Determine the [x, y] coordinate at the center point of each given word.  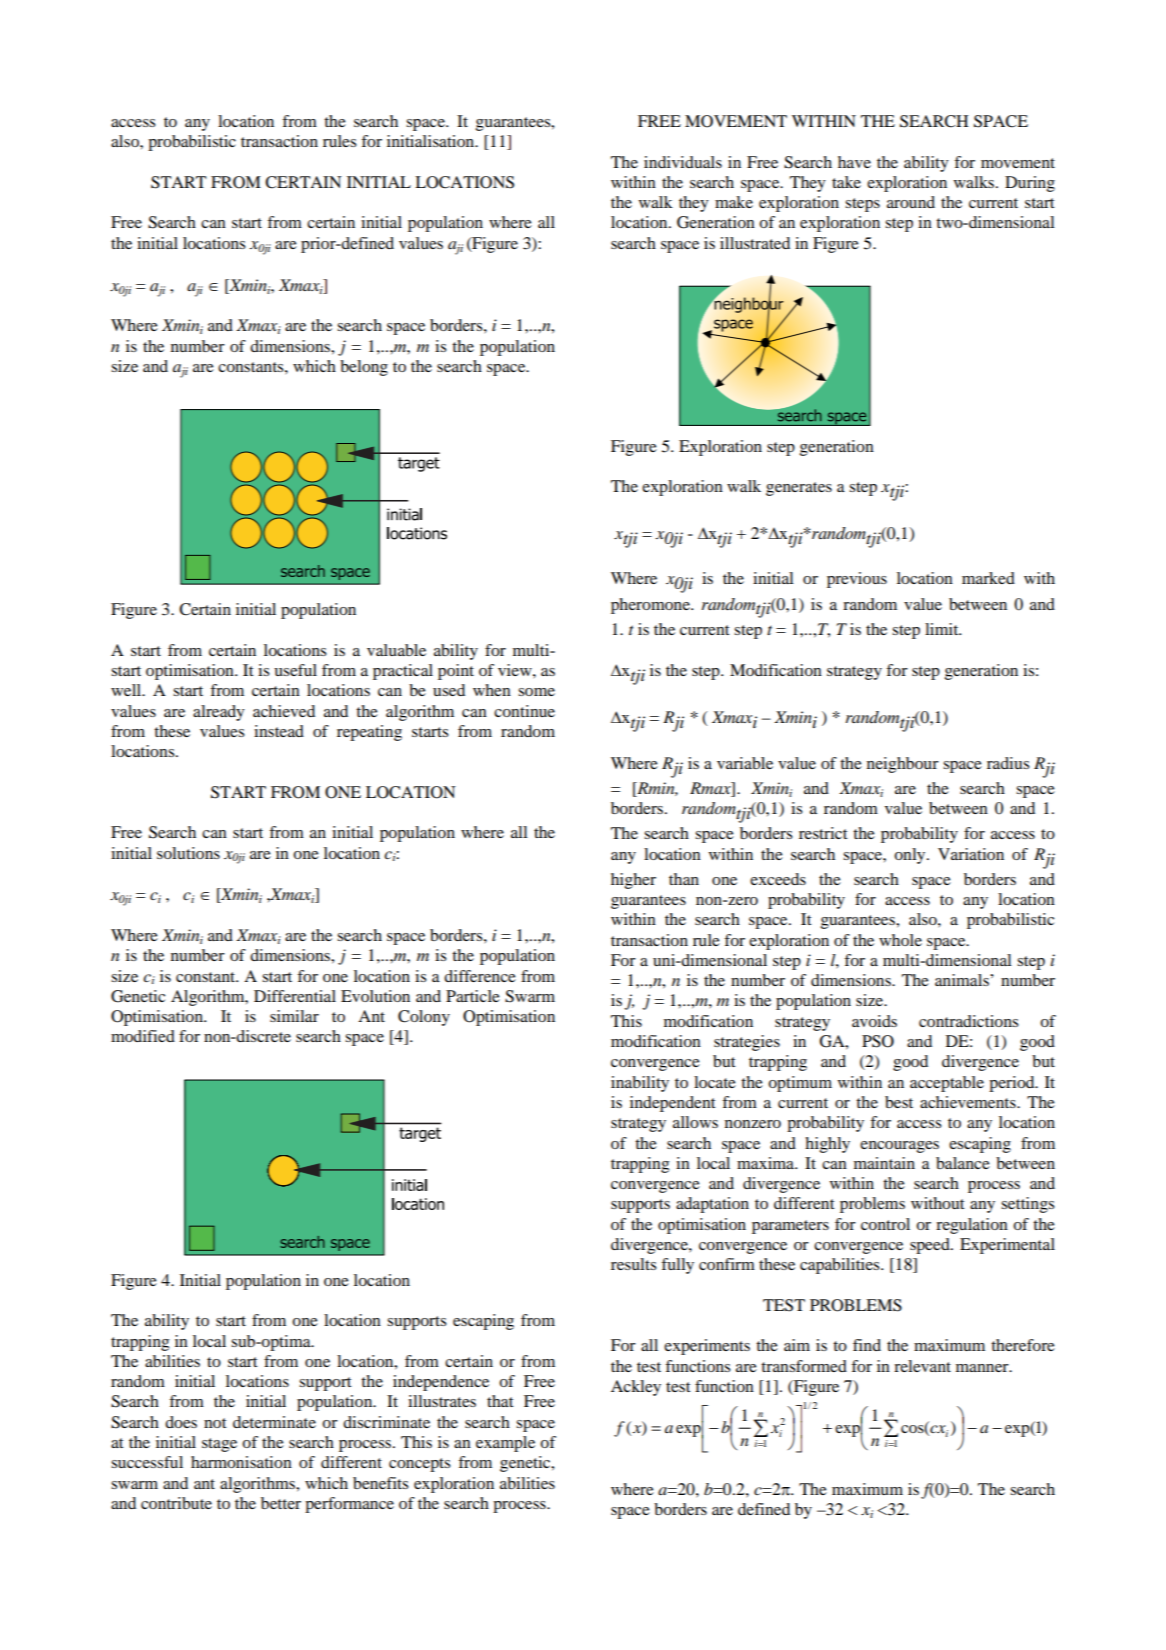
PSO [878, 1041]
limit [943, 629]
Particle [473, 996]
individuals [683, 162]
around [911, 202]
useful [295, 670]
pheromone [651, 606]
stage [219, 1445]
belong [364, 368]
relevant [922, 1366]
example [505, 1444]
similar [294, 1016]
